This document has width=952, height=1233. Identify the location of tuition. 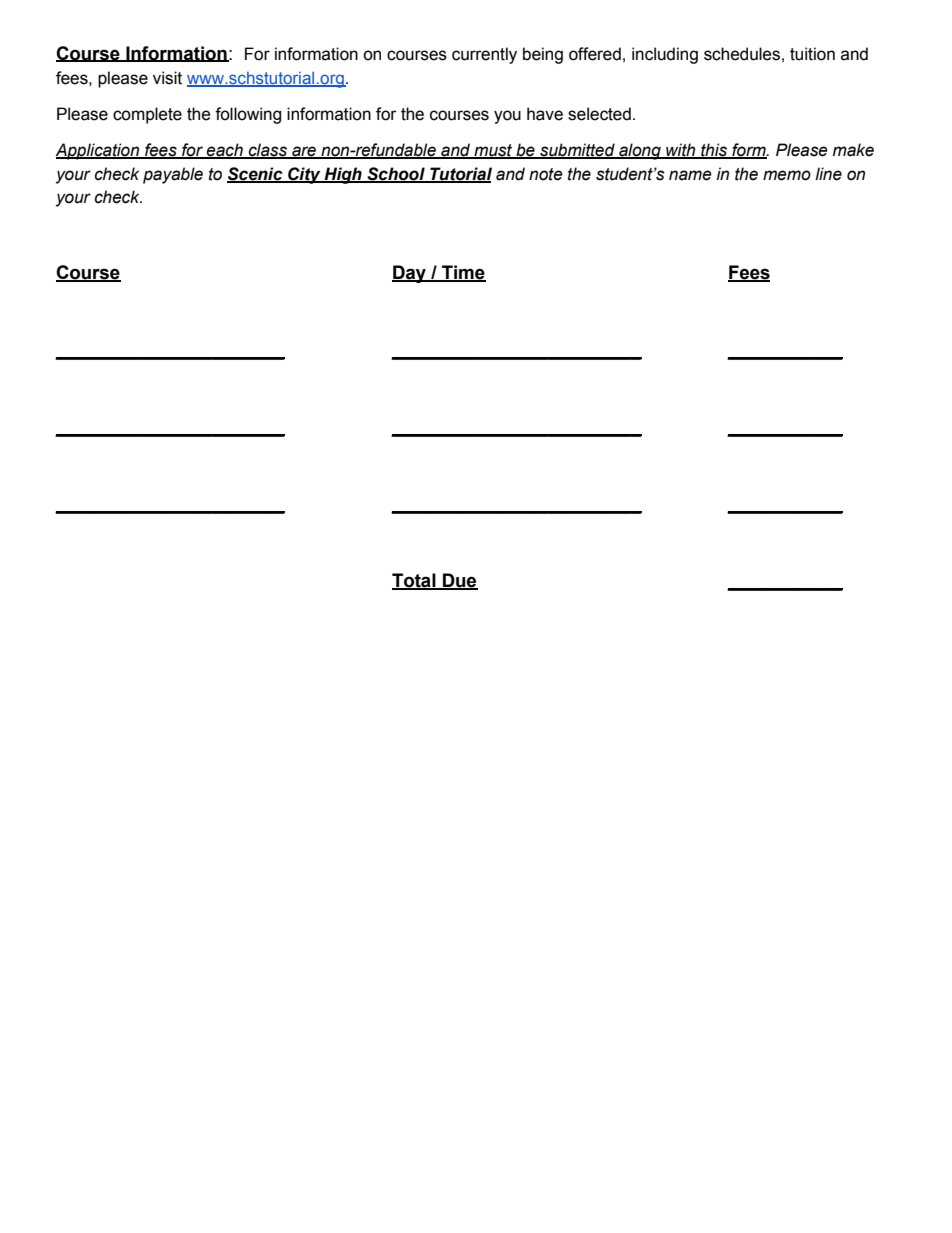
(812, 54).
